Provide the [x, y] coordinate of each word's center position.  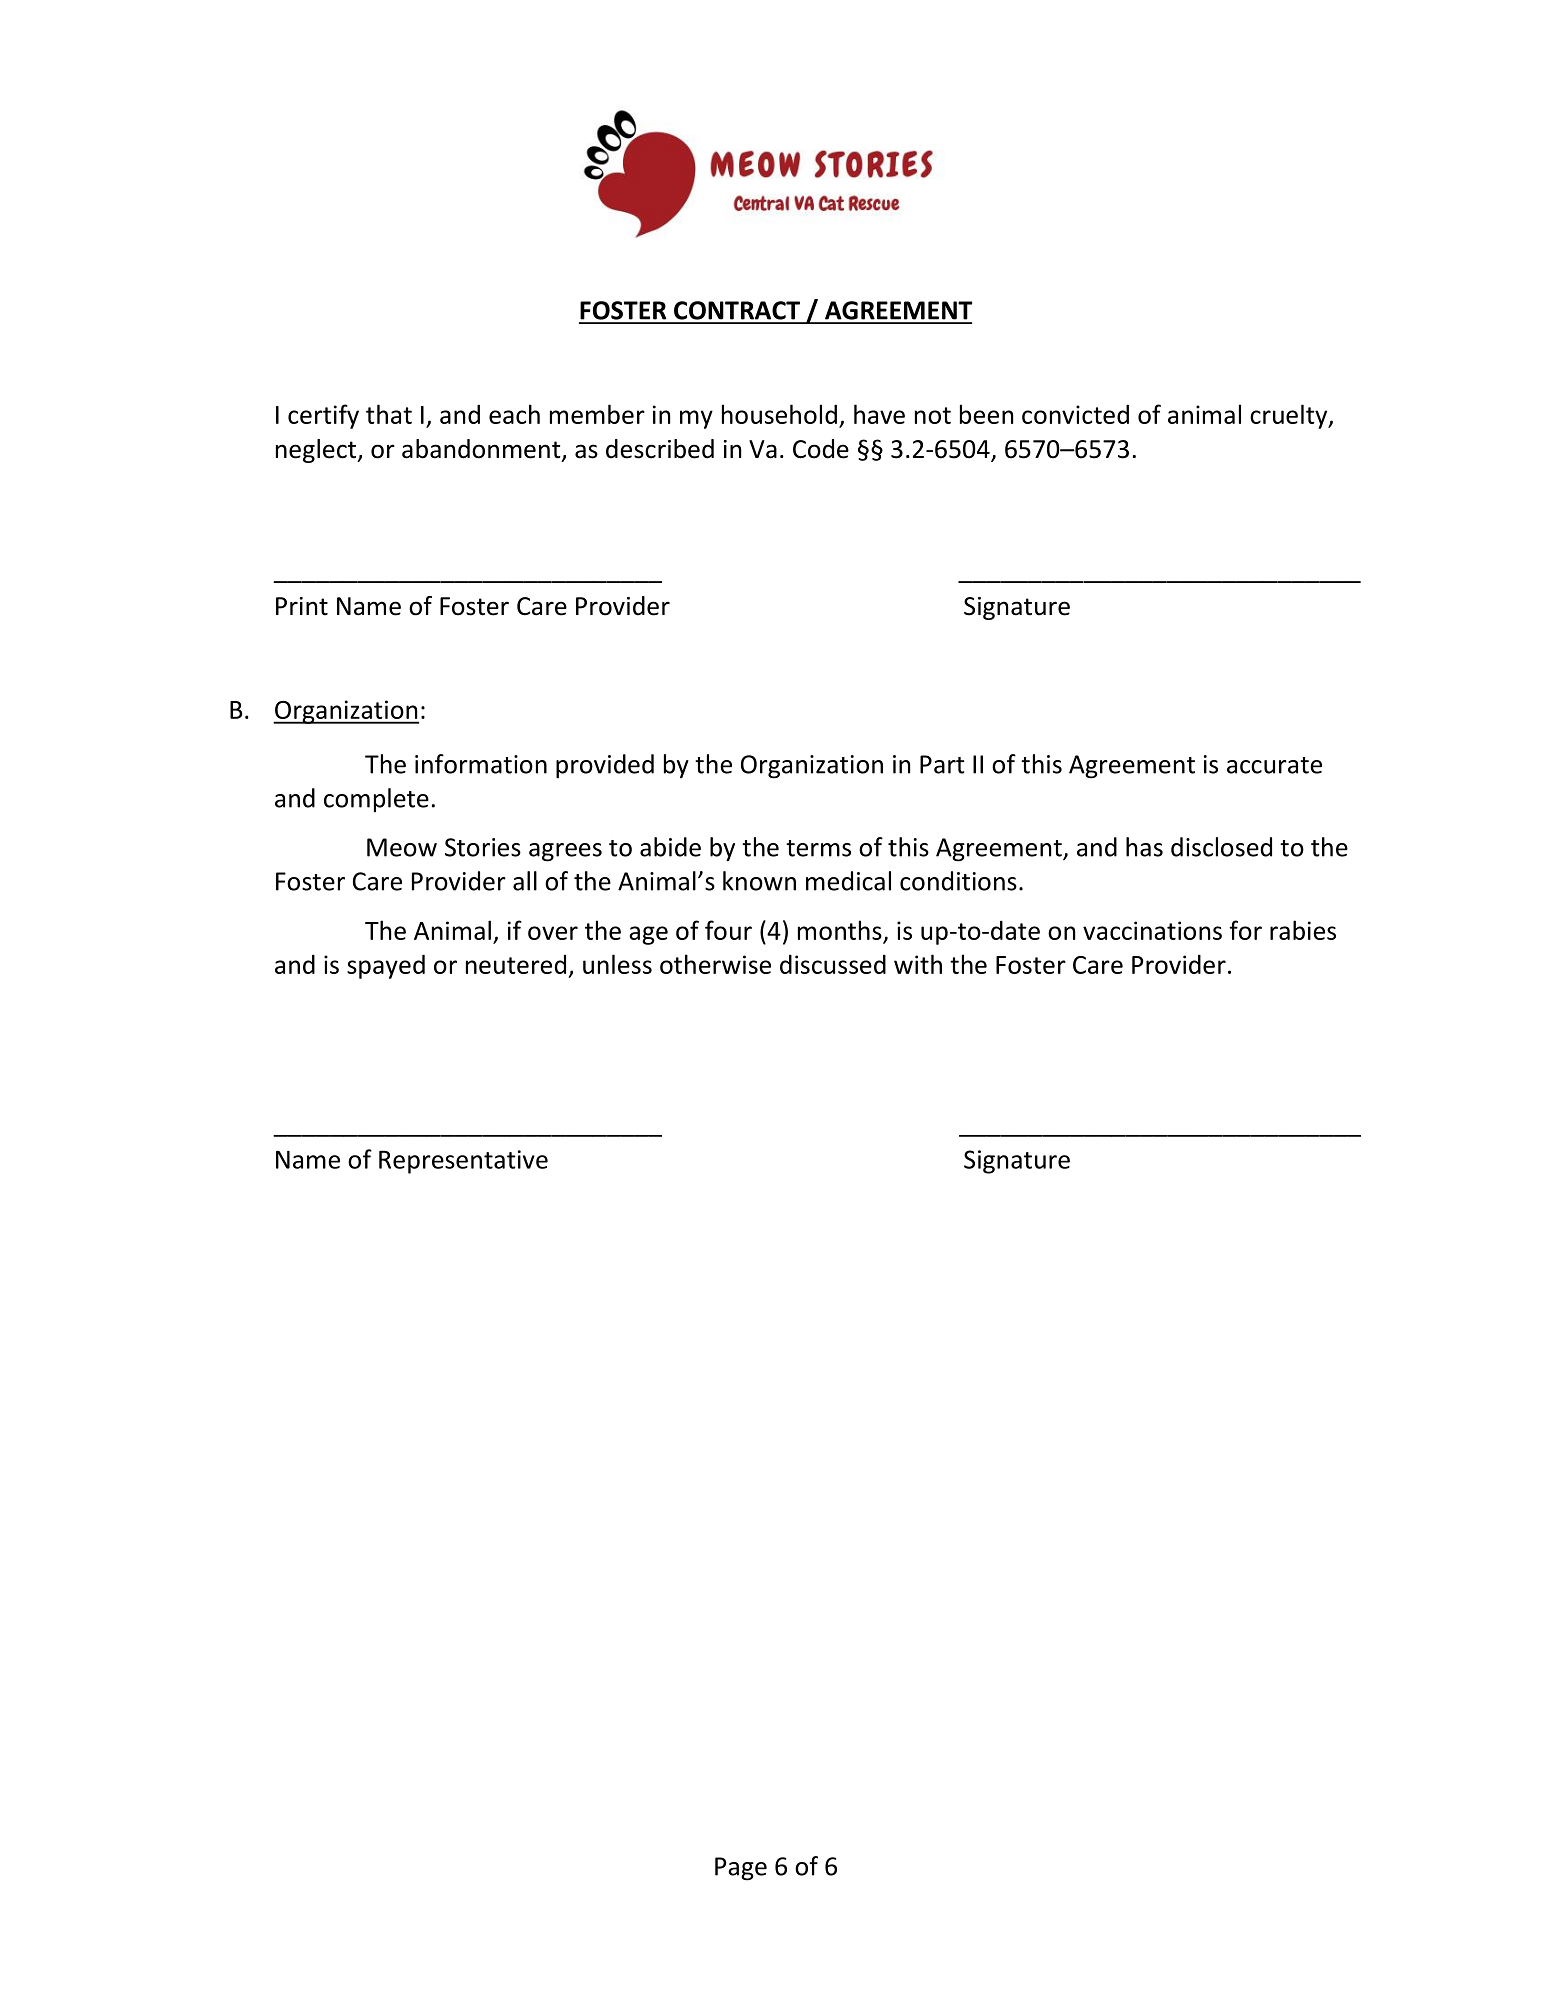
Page [741, 1869]
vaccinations [1152, 930]
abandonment [482, 450]
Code [821, 449]
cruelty [1290, 416]
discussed [833, 964]
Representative [463, 1162]
